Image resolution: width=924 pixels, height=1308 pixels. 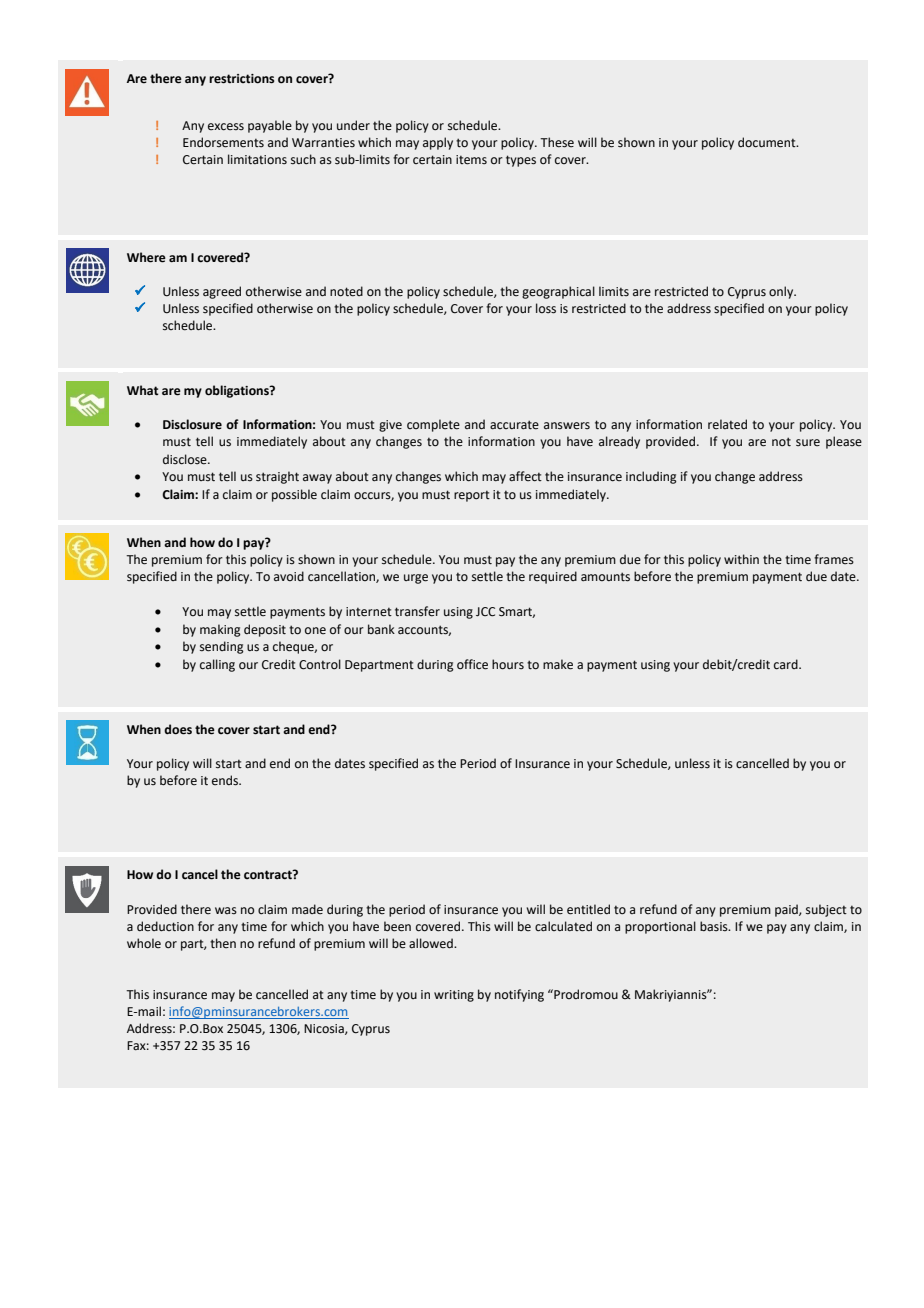 What do you see at coordinates (768, 142) in the page?
I see `document` at bounding box center [768, 142].
